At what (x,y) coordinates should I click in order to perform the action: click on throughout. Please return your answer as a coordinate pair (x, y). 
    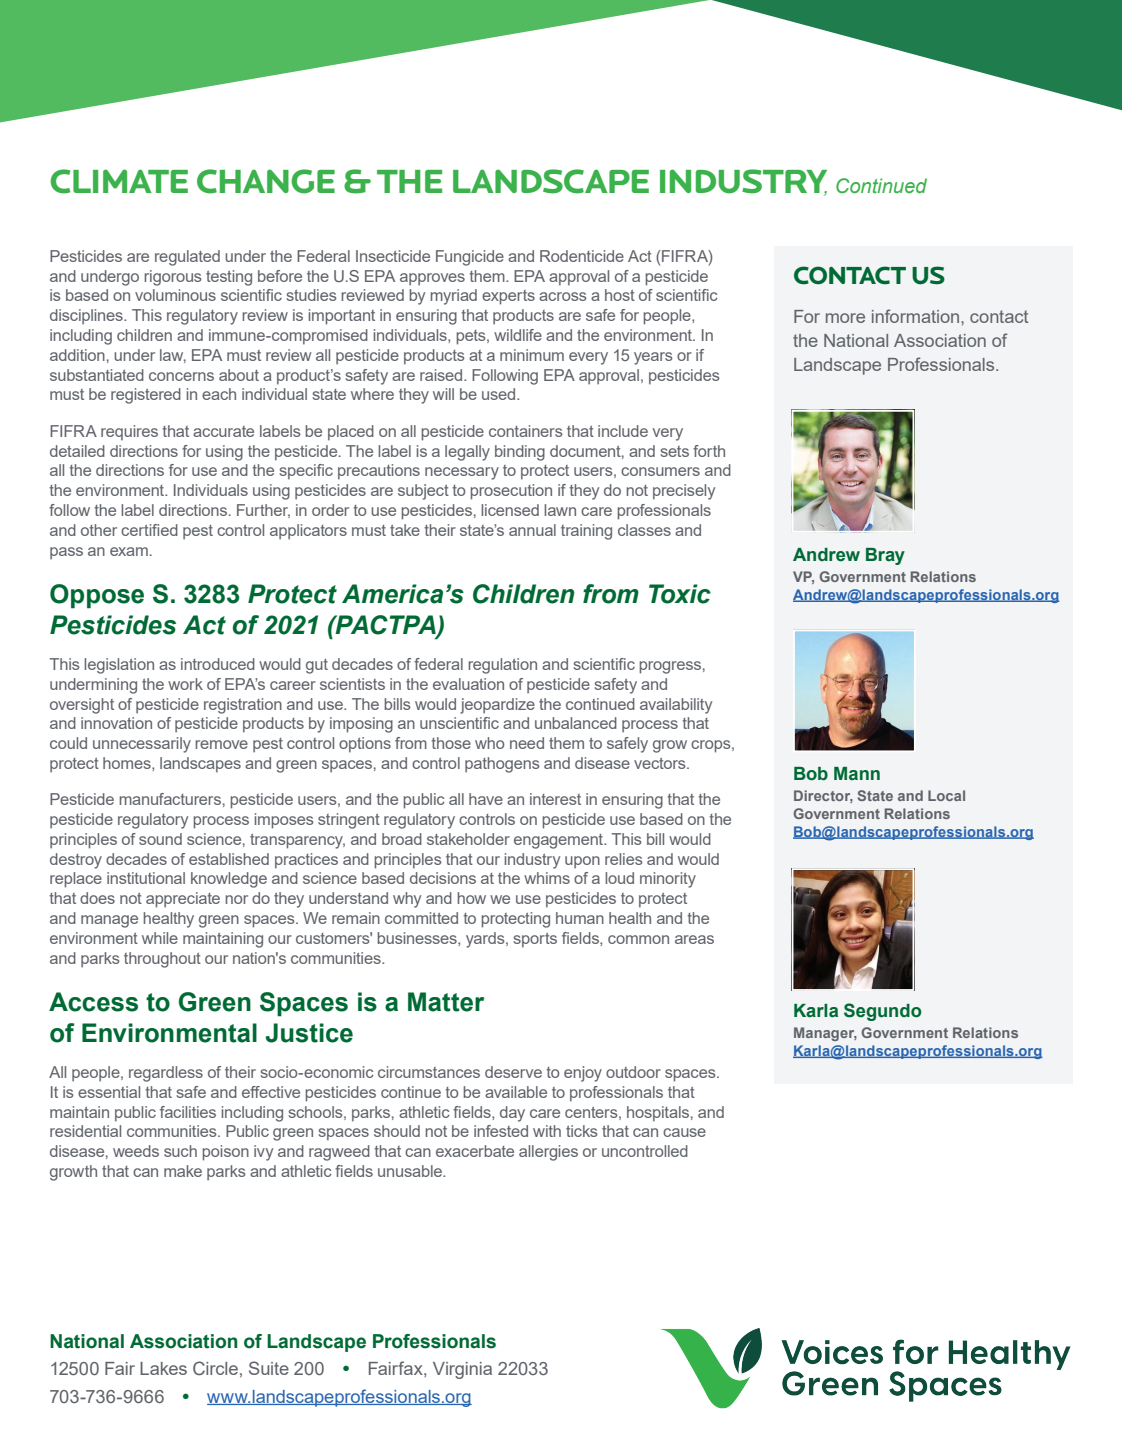
    Looking at the image, I should click on (162, 960).
